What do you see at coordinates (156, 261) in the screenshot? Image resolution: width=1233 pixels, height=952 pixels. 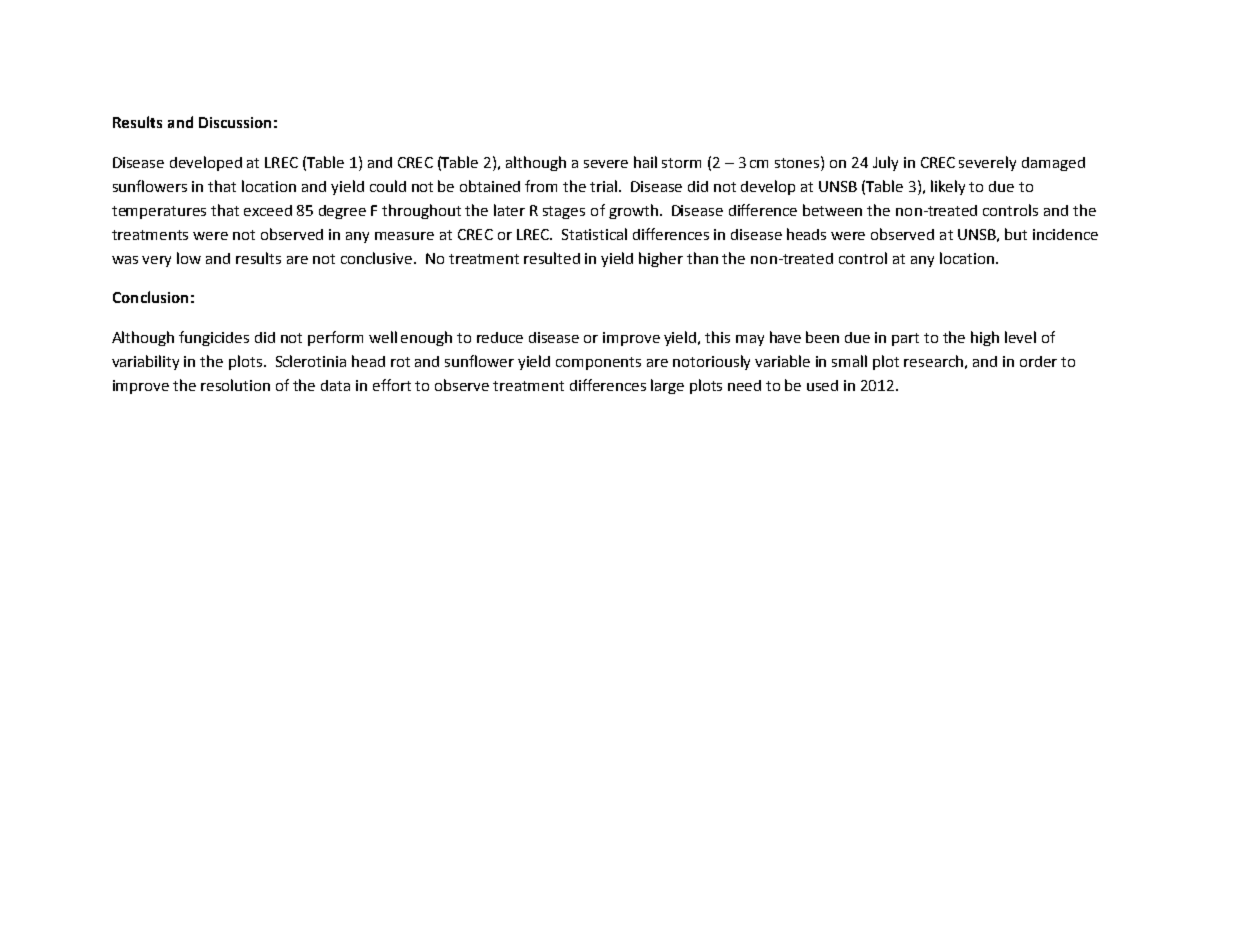 I see `very` at bounding box center [156, 261].
